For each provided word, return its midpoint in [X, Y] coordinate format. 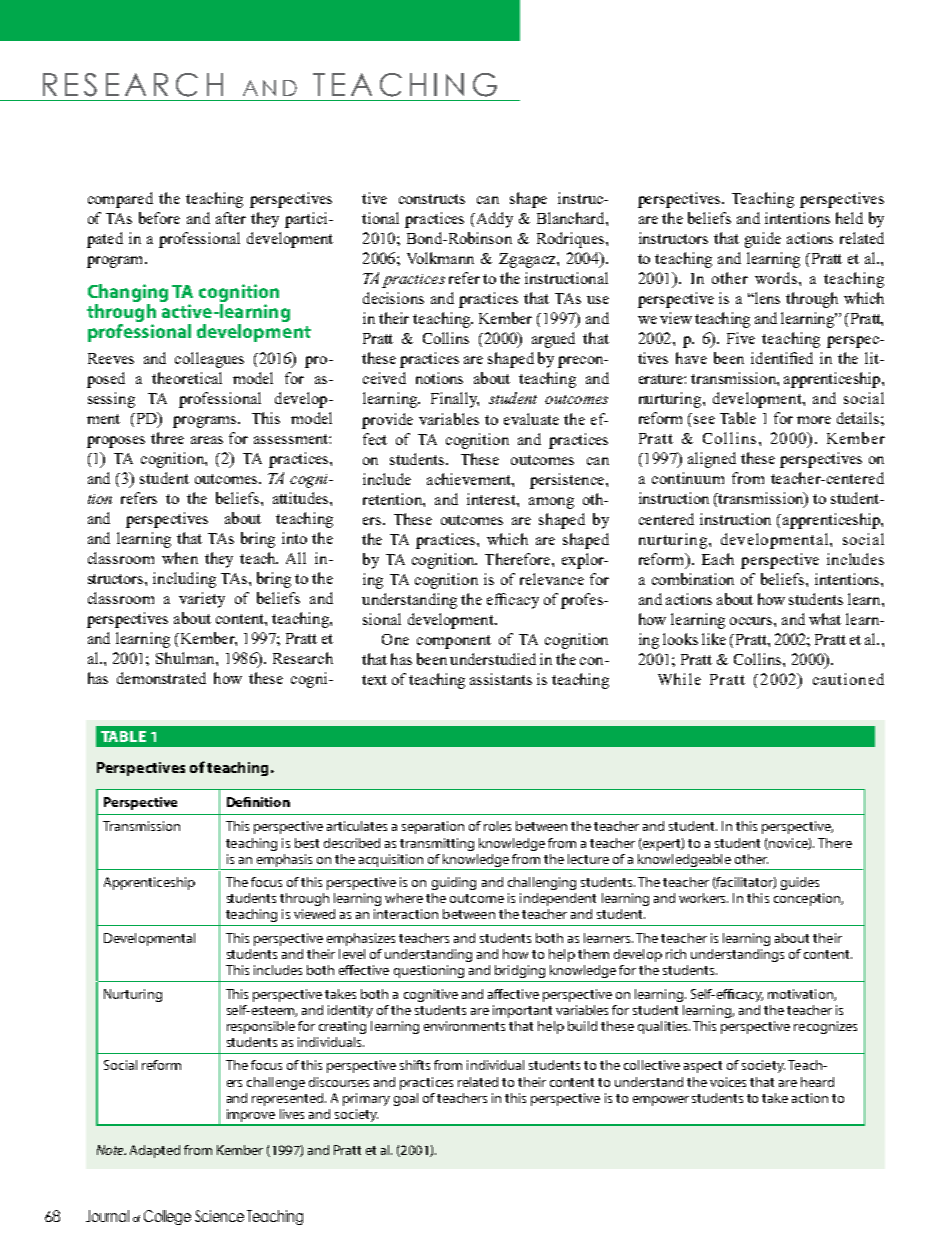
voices [728, 1082]
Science [219, 1216]
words [777, 278]
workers [703, 898]
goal [406, 1099]
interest [492, 499]
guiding [454, 883]
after [231, 218]
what [825, 619]
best [307, 843]
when [180, 558]
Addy [493, 220]
